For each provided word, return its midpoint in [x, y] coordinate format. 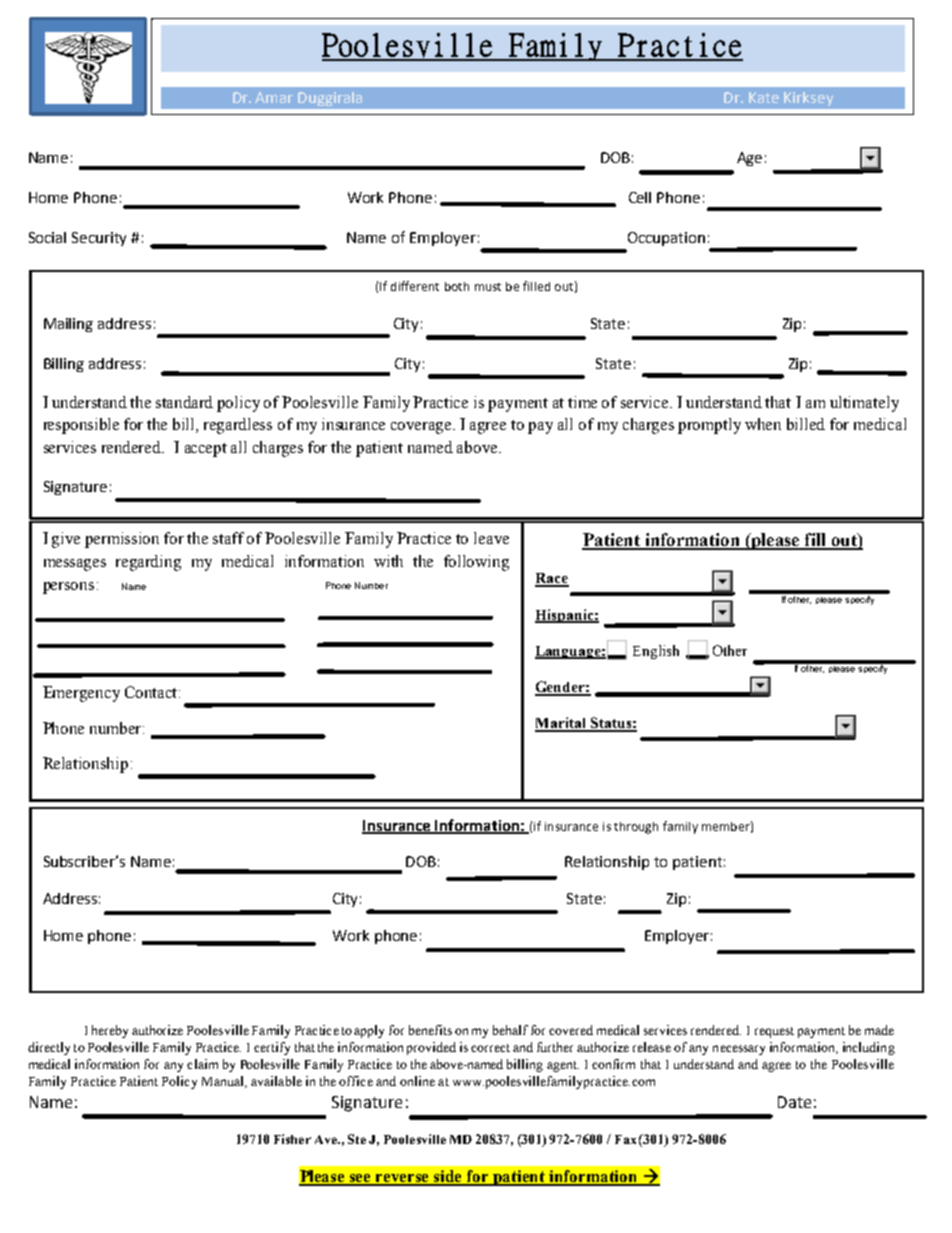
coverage [423, 428]
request [774, 1032]
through [636, 828]
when [763, 424]
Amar [274, 97]
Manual [224, 1082]
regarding [148, 563]
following [476, 563]
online [417, 1081]
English [656, 652]
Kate [764, 97]
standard [184, 402]
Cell [640, 197]
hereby [110, 1031]
